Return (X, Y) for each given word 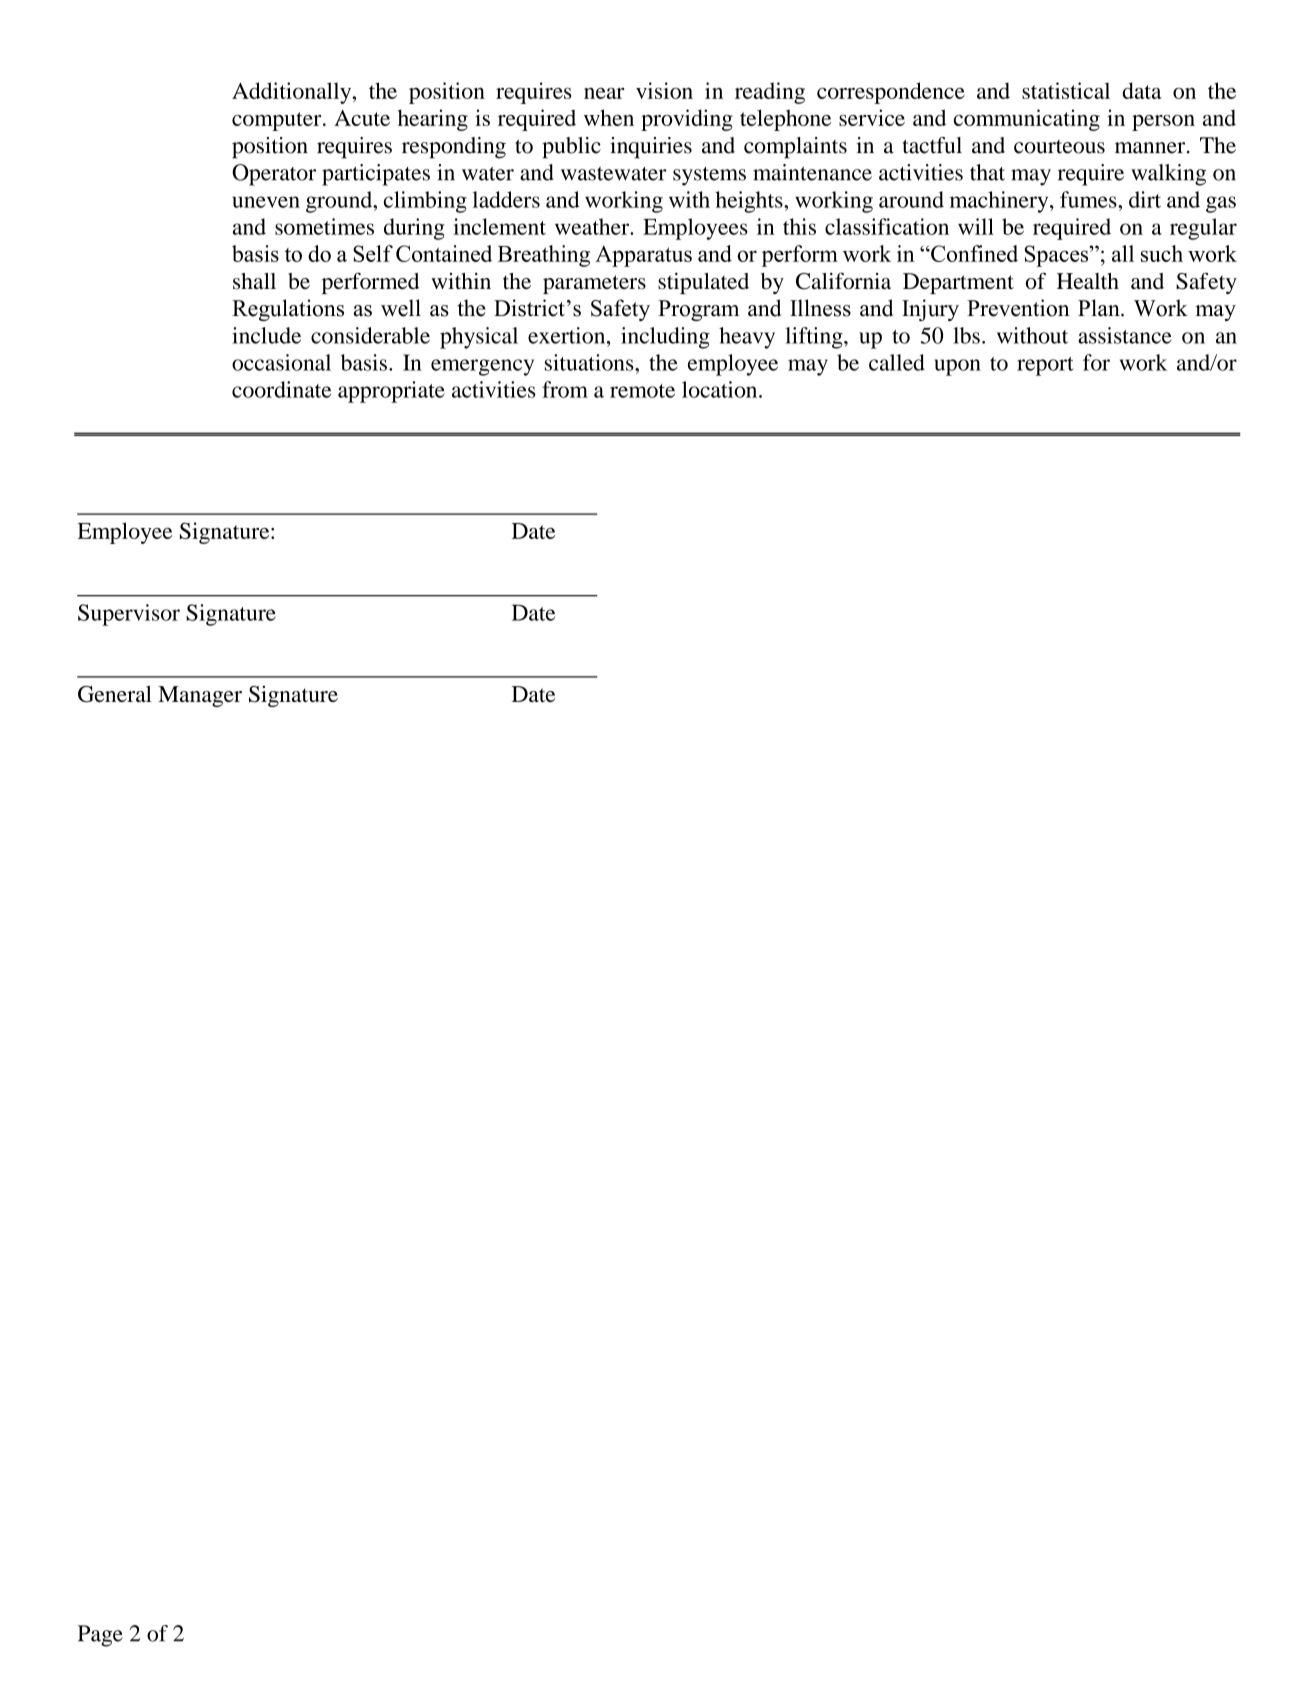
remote (642, 391)
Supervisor (129, 615)
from (565, 389)
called (897, 362)
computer (278, 121)
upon (957, 367)
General (115, 694)
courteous (1059, 147)
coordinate (281, 389)
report (1045, 366)
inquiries (651, 148)
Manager (200, 696)
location (721, 389)
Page (100, 1636)
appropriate (391, 392)
